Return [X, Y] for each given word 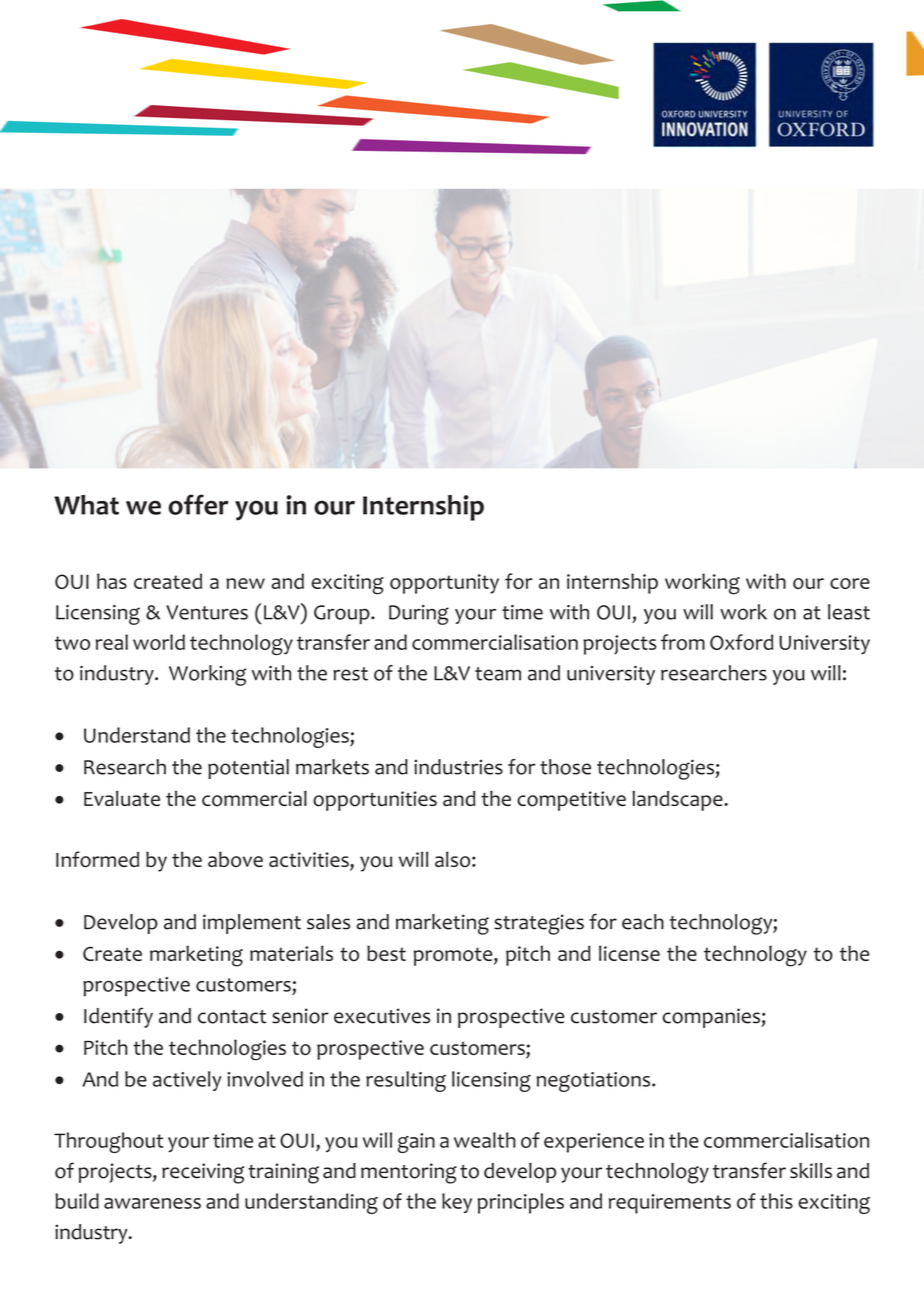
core [850, 583]
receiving [203, 1173]
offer [198, 504]
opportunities [375, 801]
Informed [97, 859]
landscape [678, 801]
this [776, 1201]
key [457, 1203]
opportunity [444, 584]
